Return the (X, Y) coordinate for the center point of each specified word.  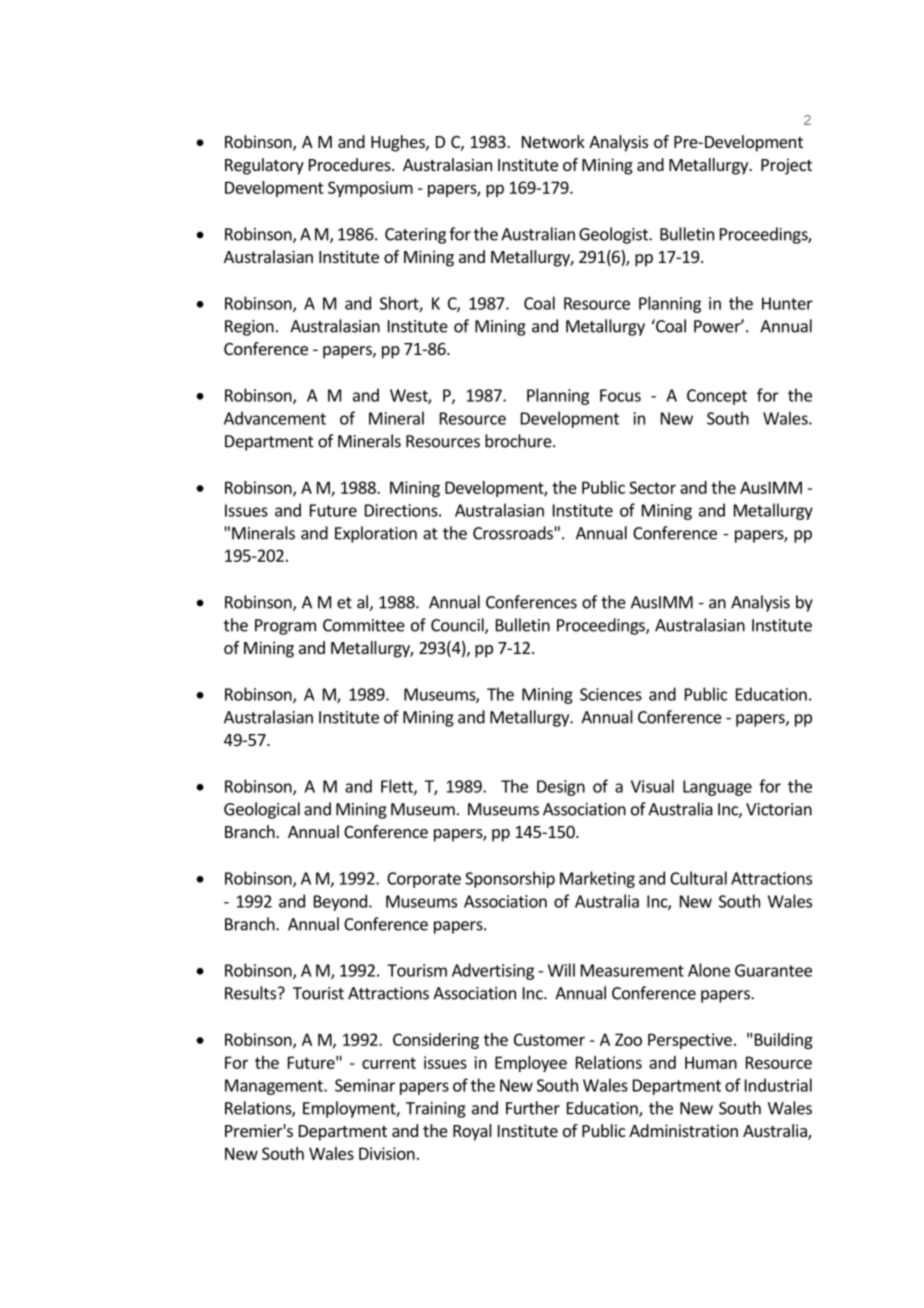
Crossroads (513, 533)
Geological (262, 810)
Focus (620, 395)
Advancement (275, 418)
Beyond (340, 902)
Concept (717, 397)
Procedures (351, 164)
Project (786, 166)
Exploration (376, 534)
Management (275, 1087)
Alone (709, 970)
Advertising (493, 971)
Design (561, 788)
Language (717, 788)
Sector (652, 487)
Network (553, 141)
